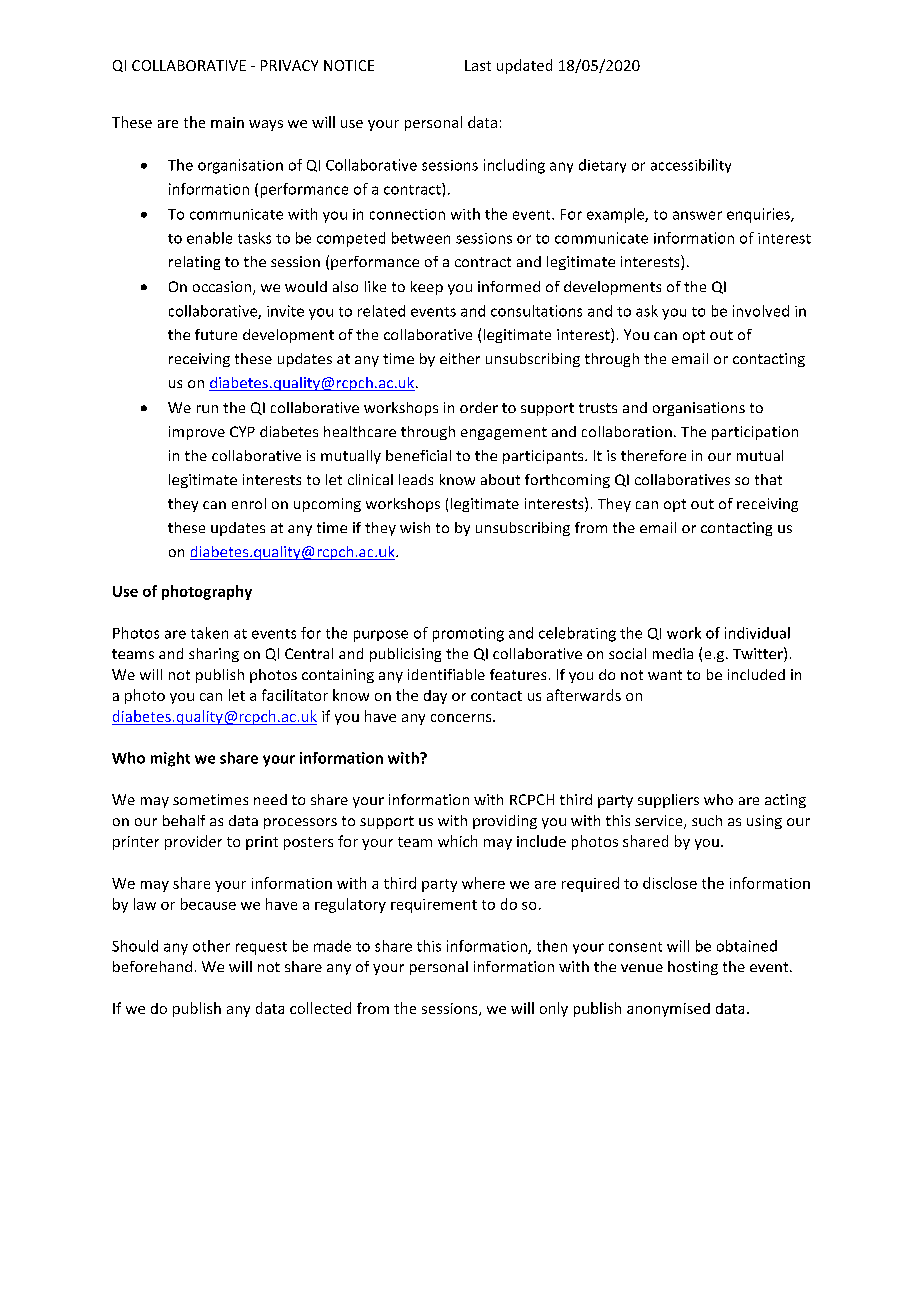  I want to click on wish, so click(415, 527).
